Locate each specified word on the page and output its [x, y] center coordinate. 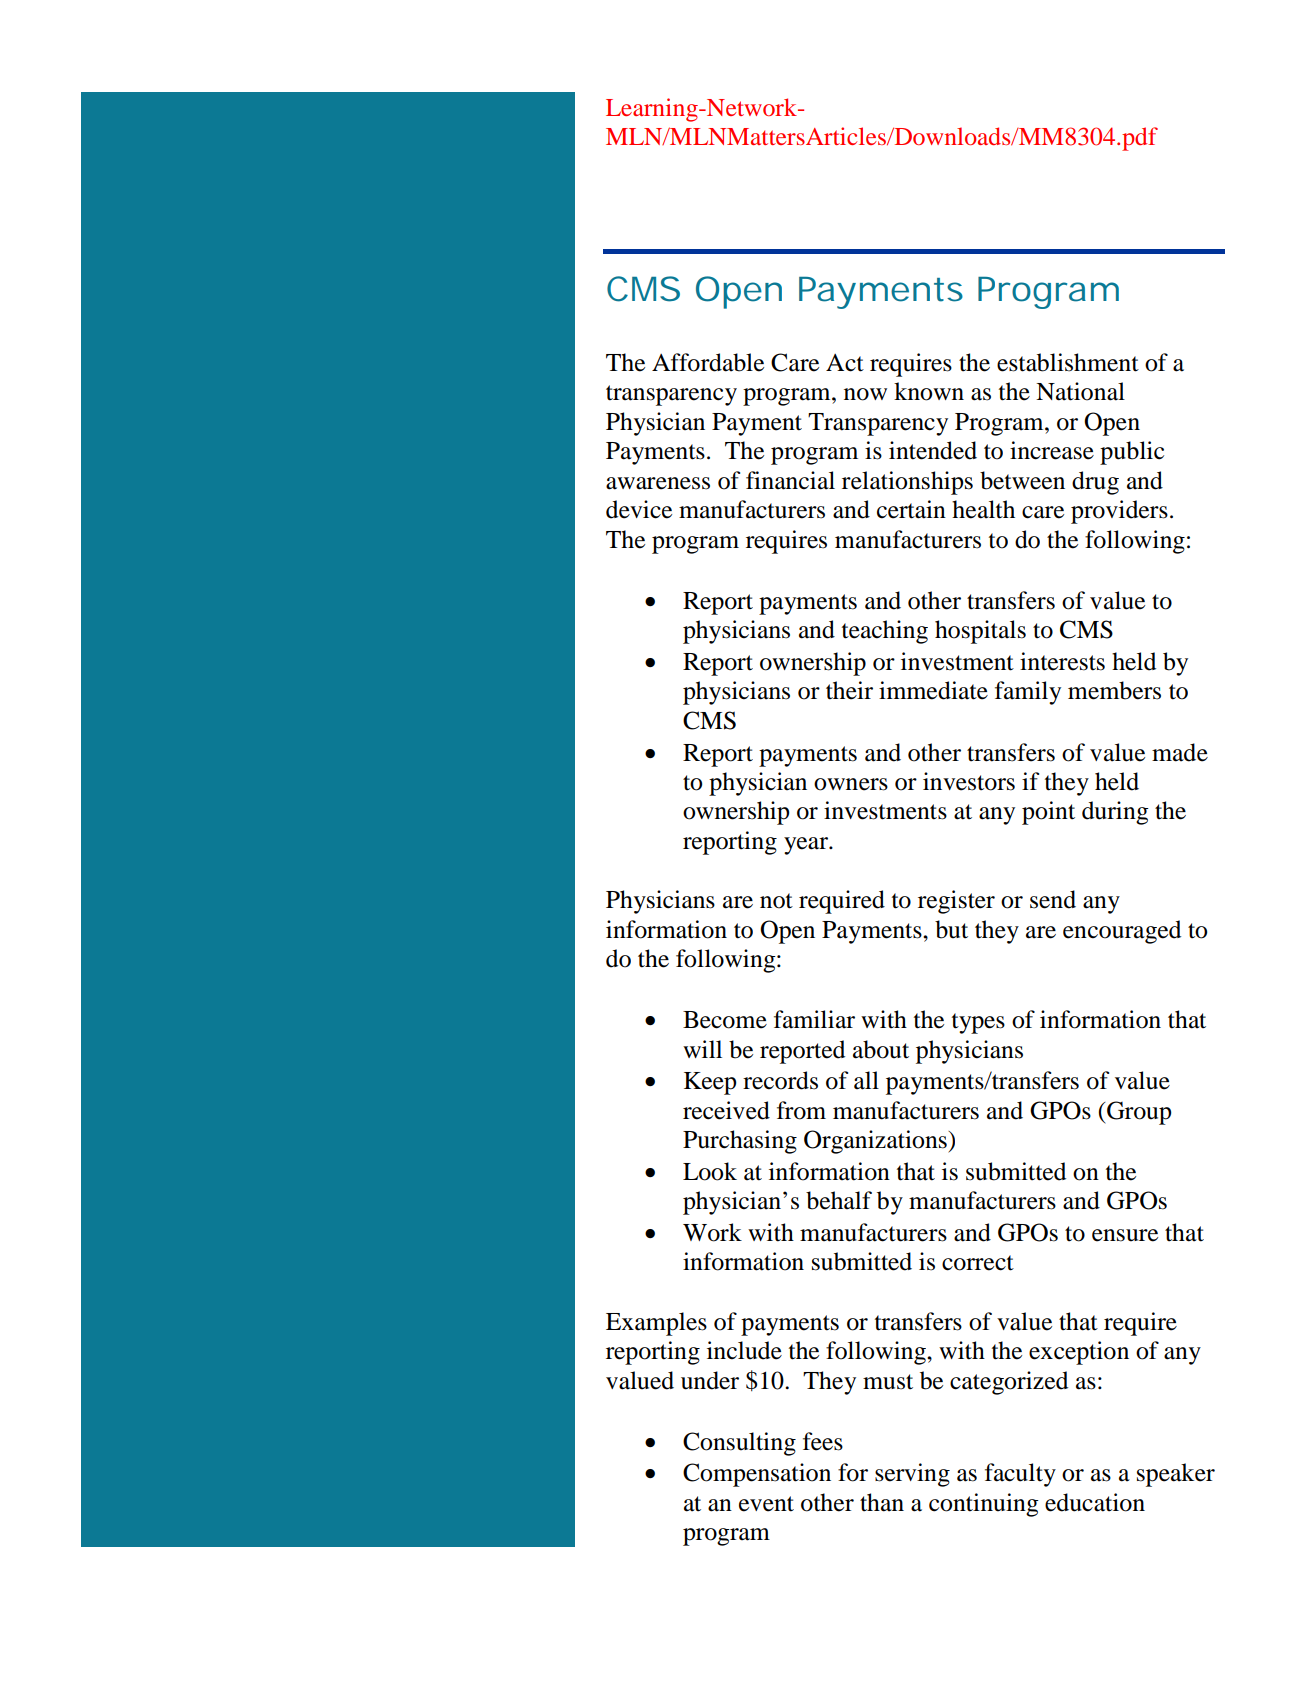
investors [969, 781]
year [807, 846]
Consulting [739, 1444]
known [929, 391]
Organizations [876, 1142]
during [1115, 813]
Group [1138, 1113]
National [1080, 391]
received [726, 1110]
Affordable [708, 362]
